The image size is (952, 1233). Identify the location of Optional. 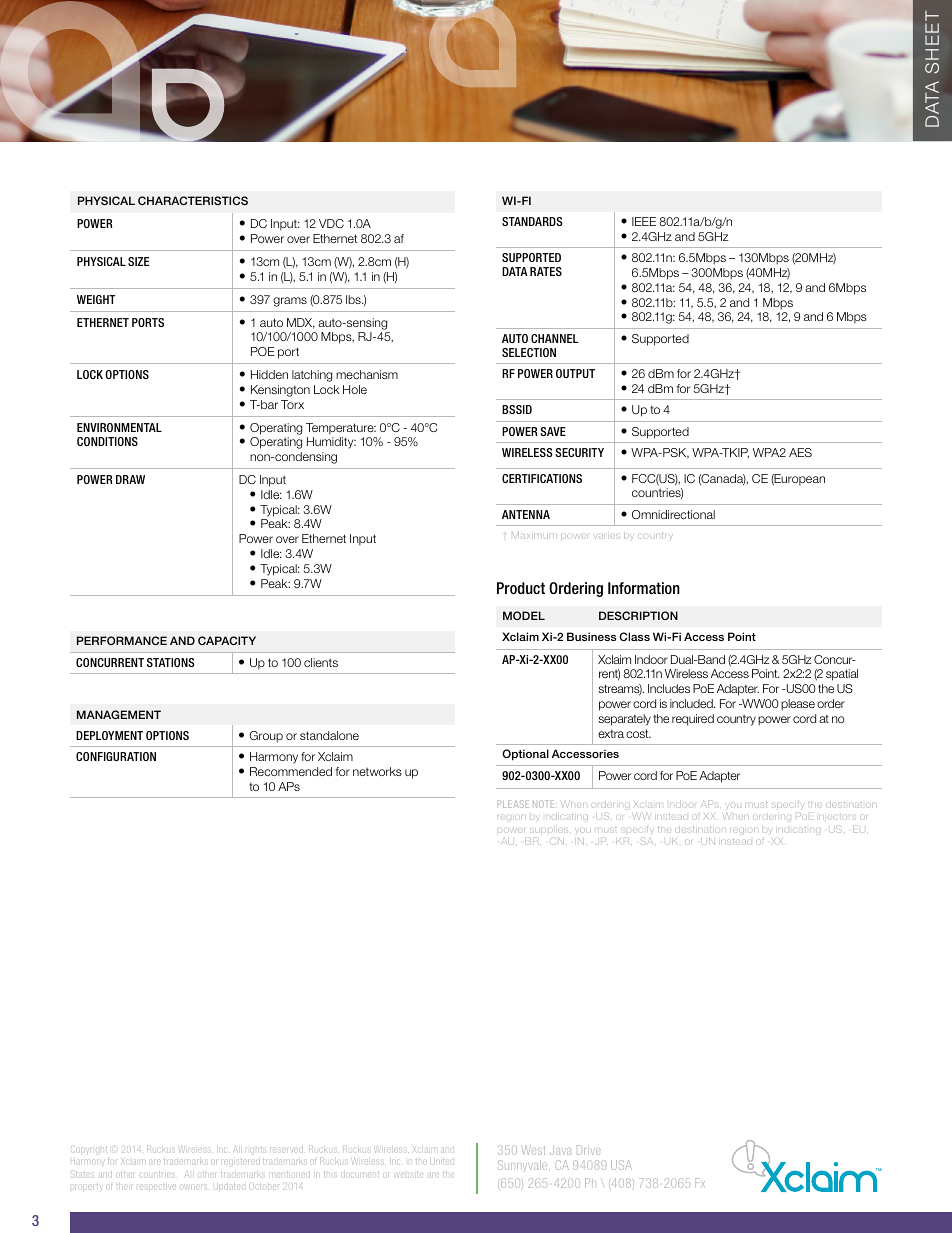
(525, 755).
